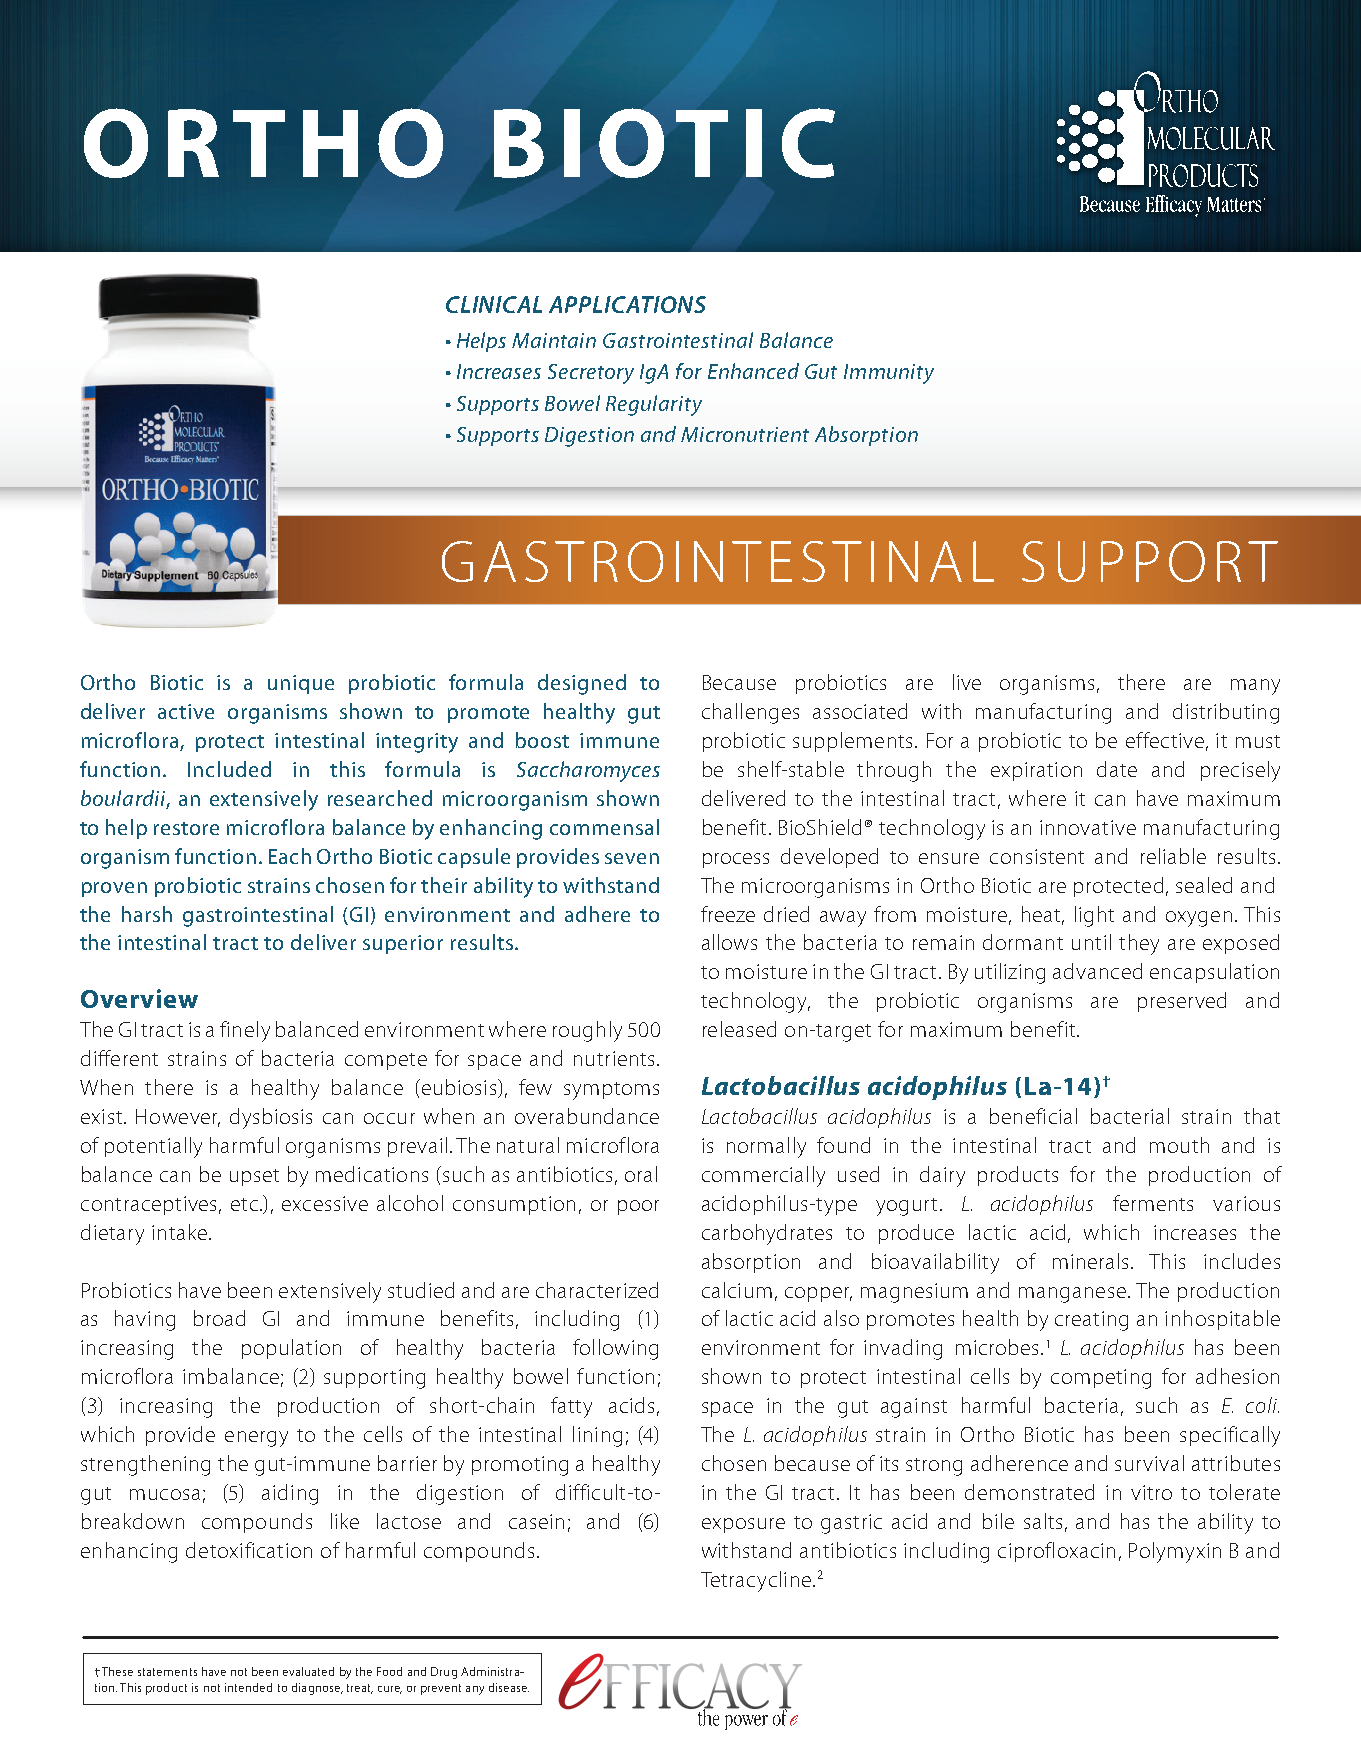  I want to click on competing, so click(1101, 1379).
